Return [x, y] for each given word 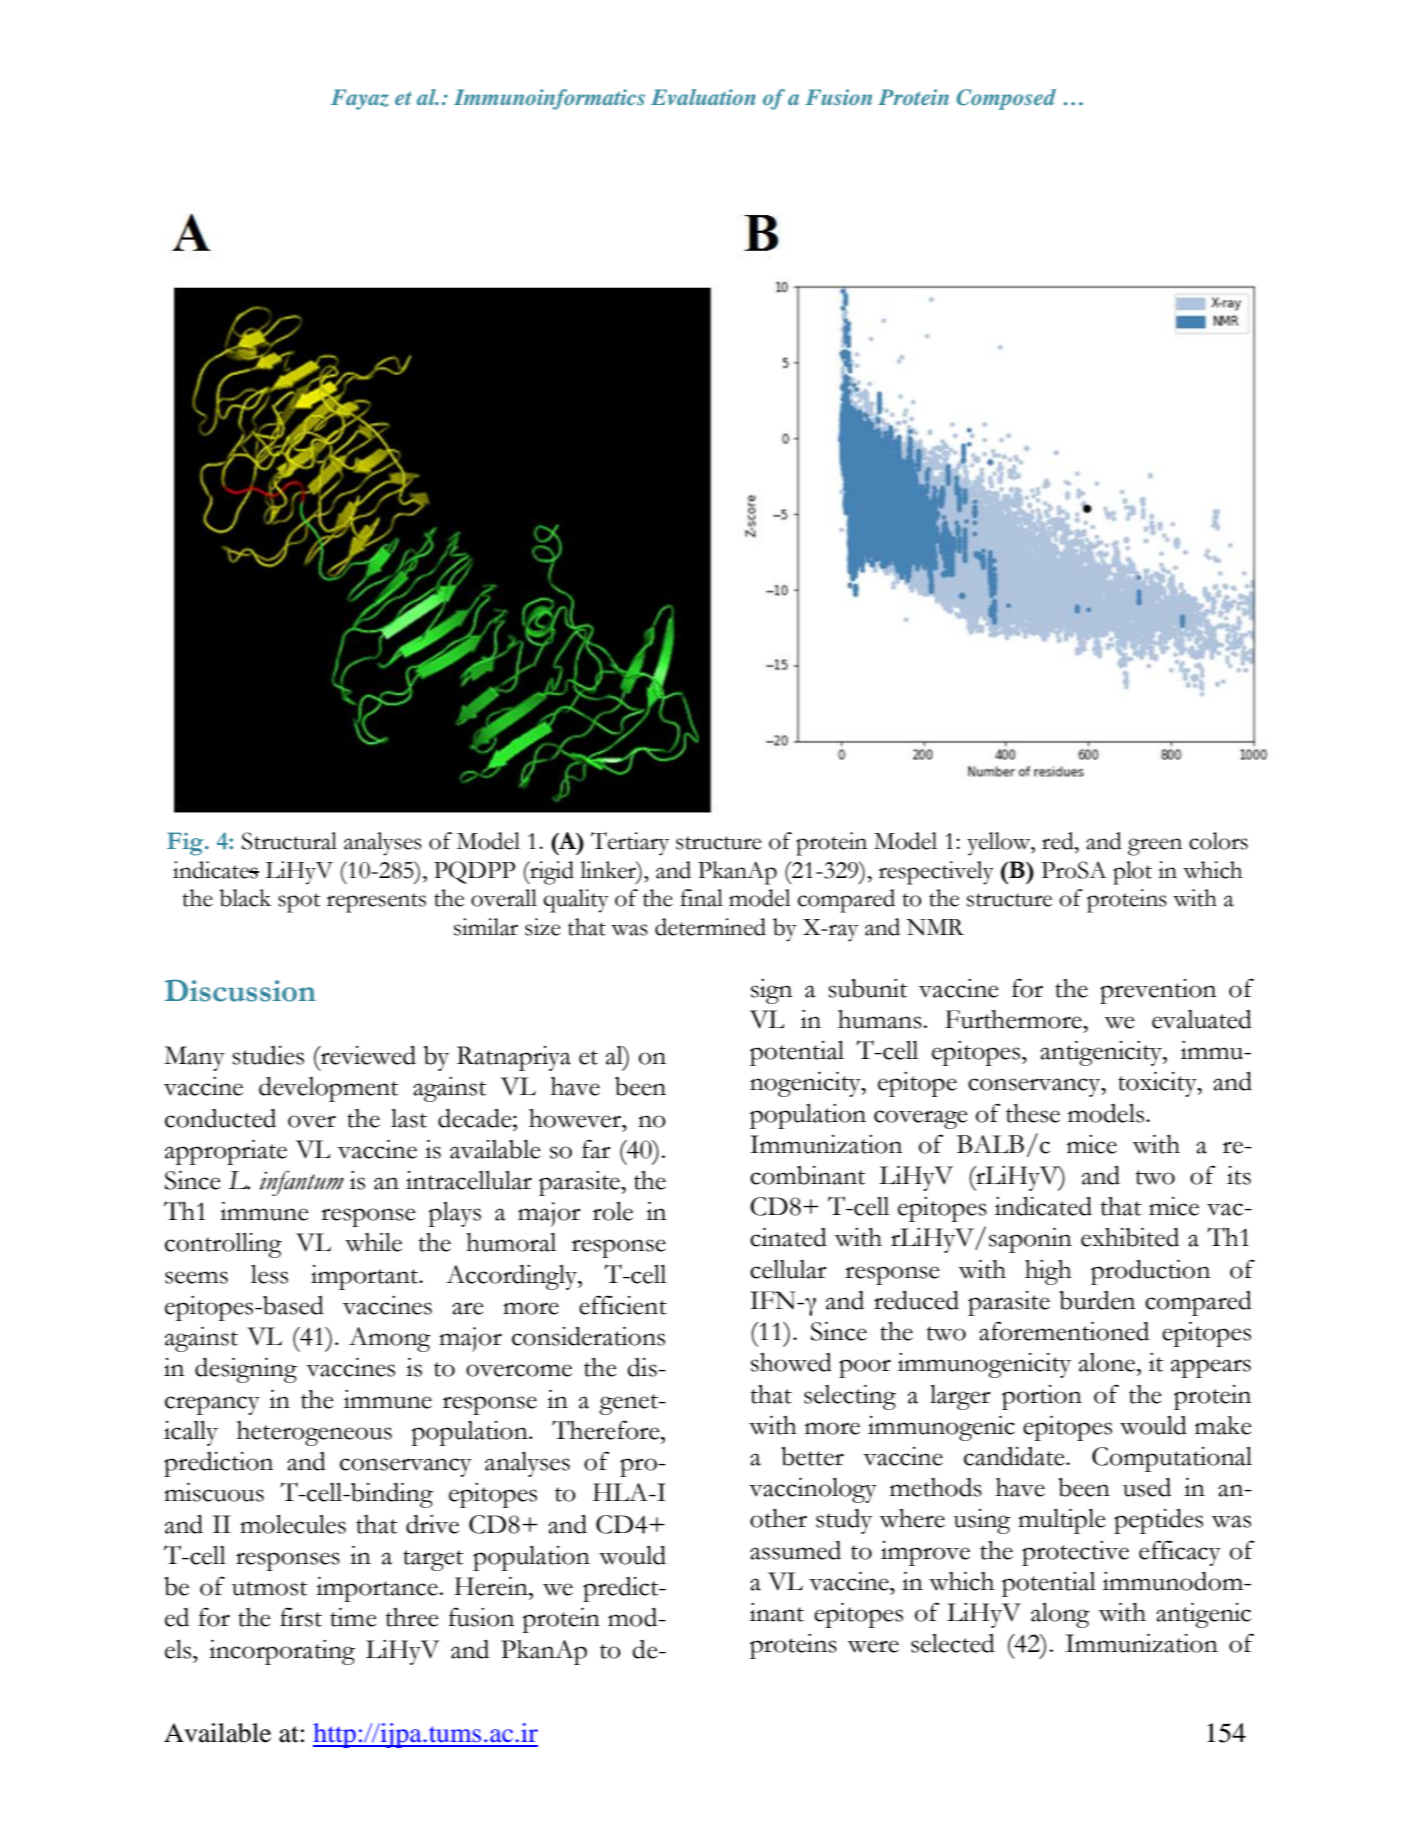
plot [1132, 873]
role [613, 1211]
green [1155, 847]
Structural [289, 841]
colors [1218, 841]
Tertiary [630, 844]
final [701, 898]
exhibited [1130, 1237]
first [301, 1617]
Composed [1006, 99]
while [373, 1242]
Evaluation [703, 97]
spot [299, 903]
